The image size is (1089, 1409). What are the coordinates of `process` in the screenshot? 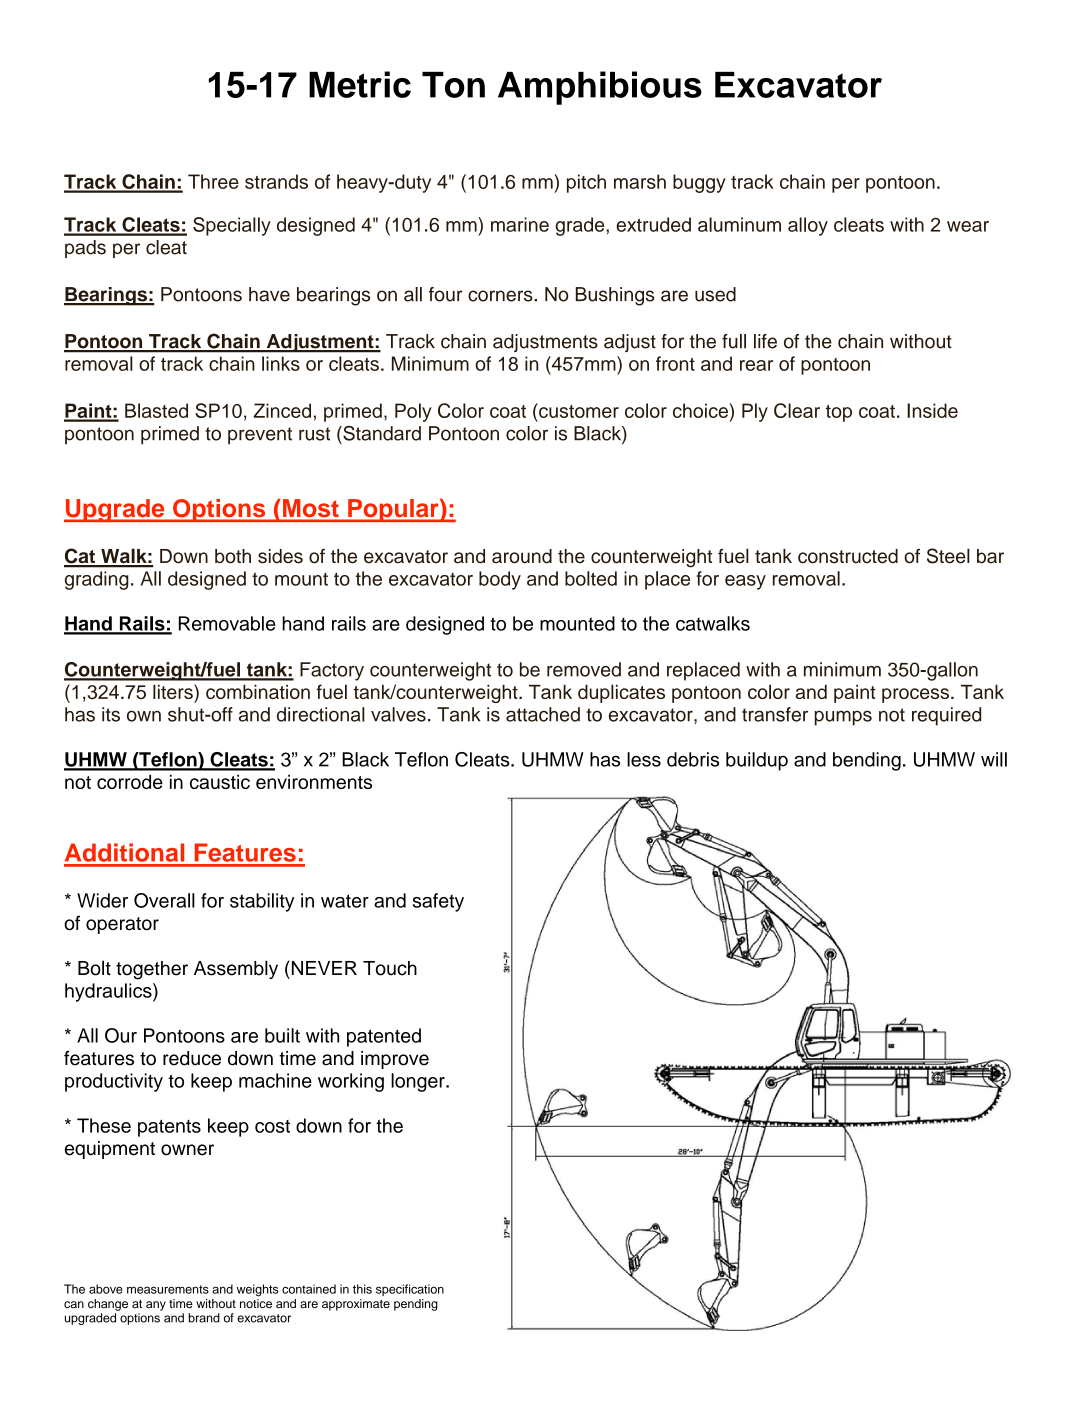 It's located at (915, 695).
